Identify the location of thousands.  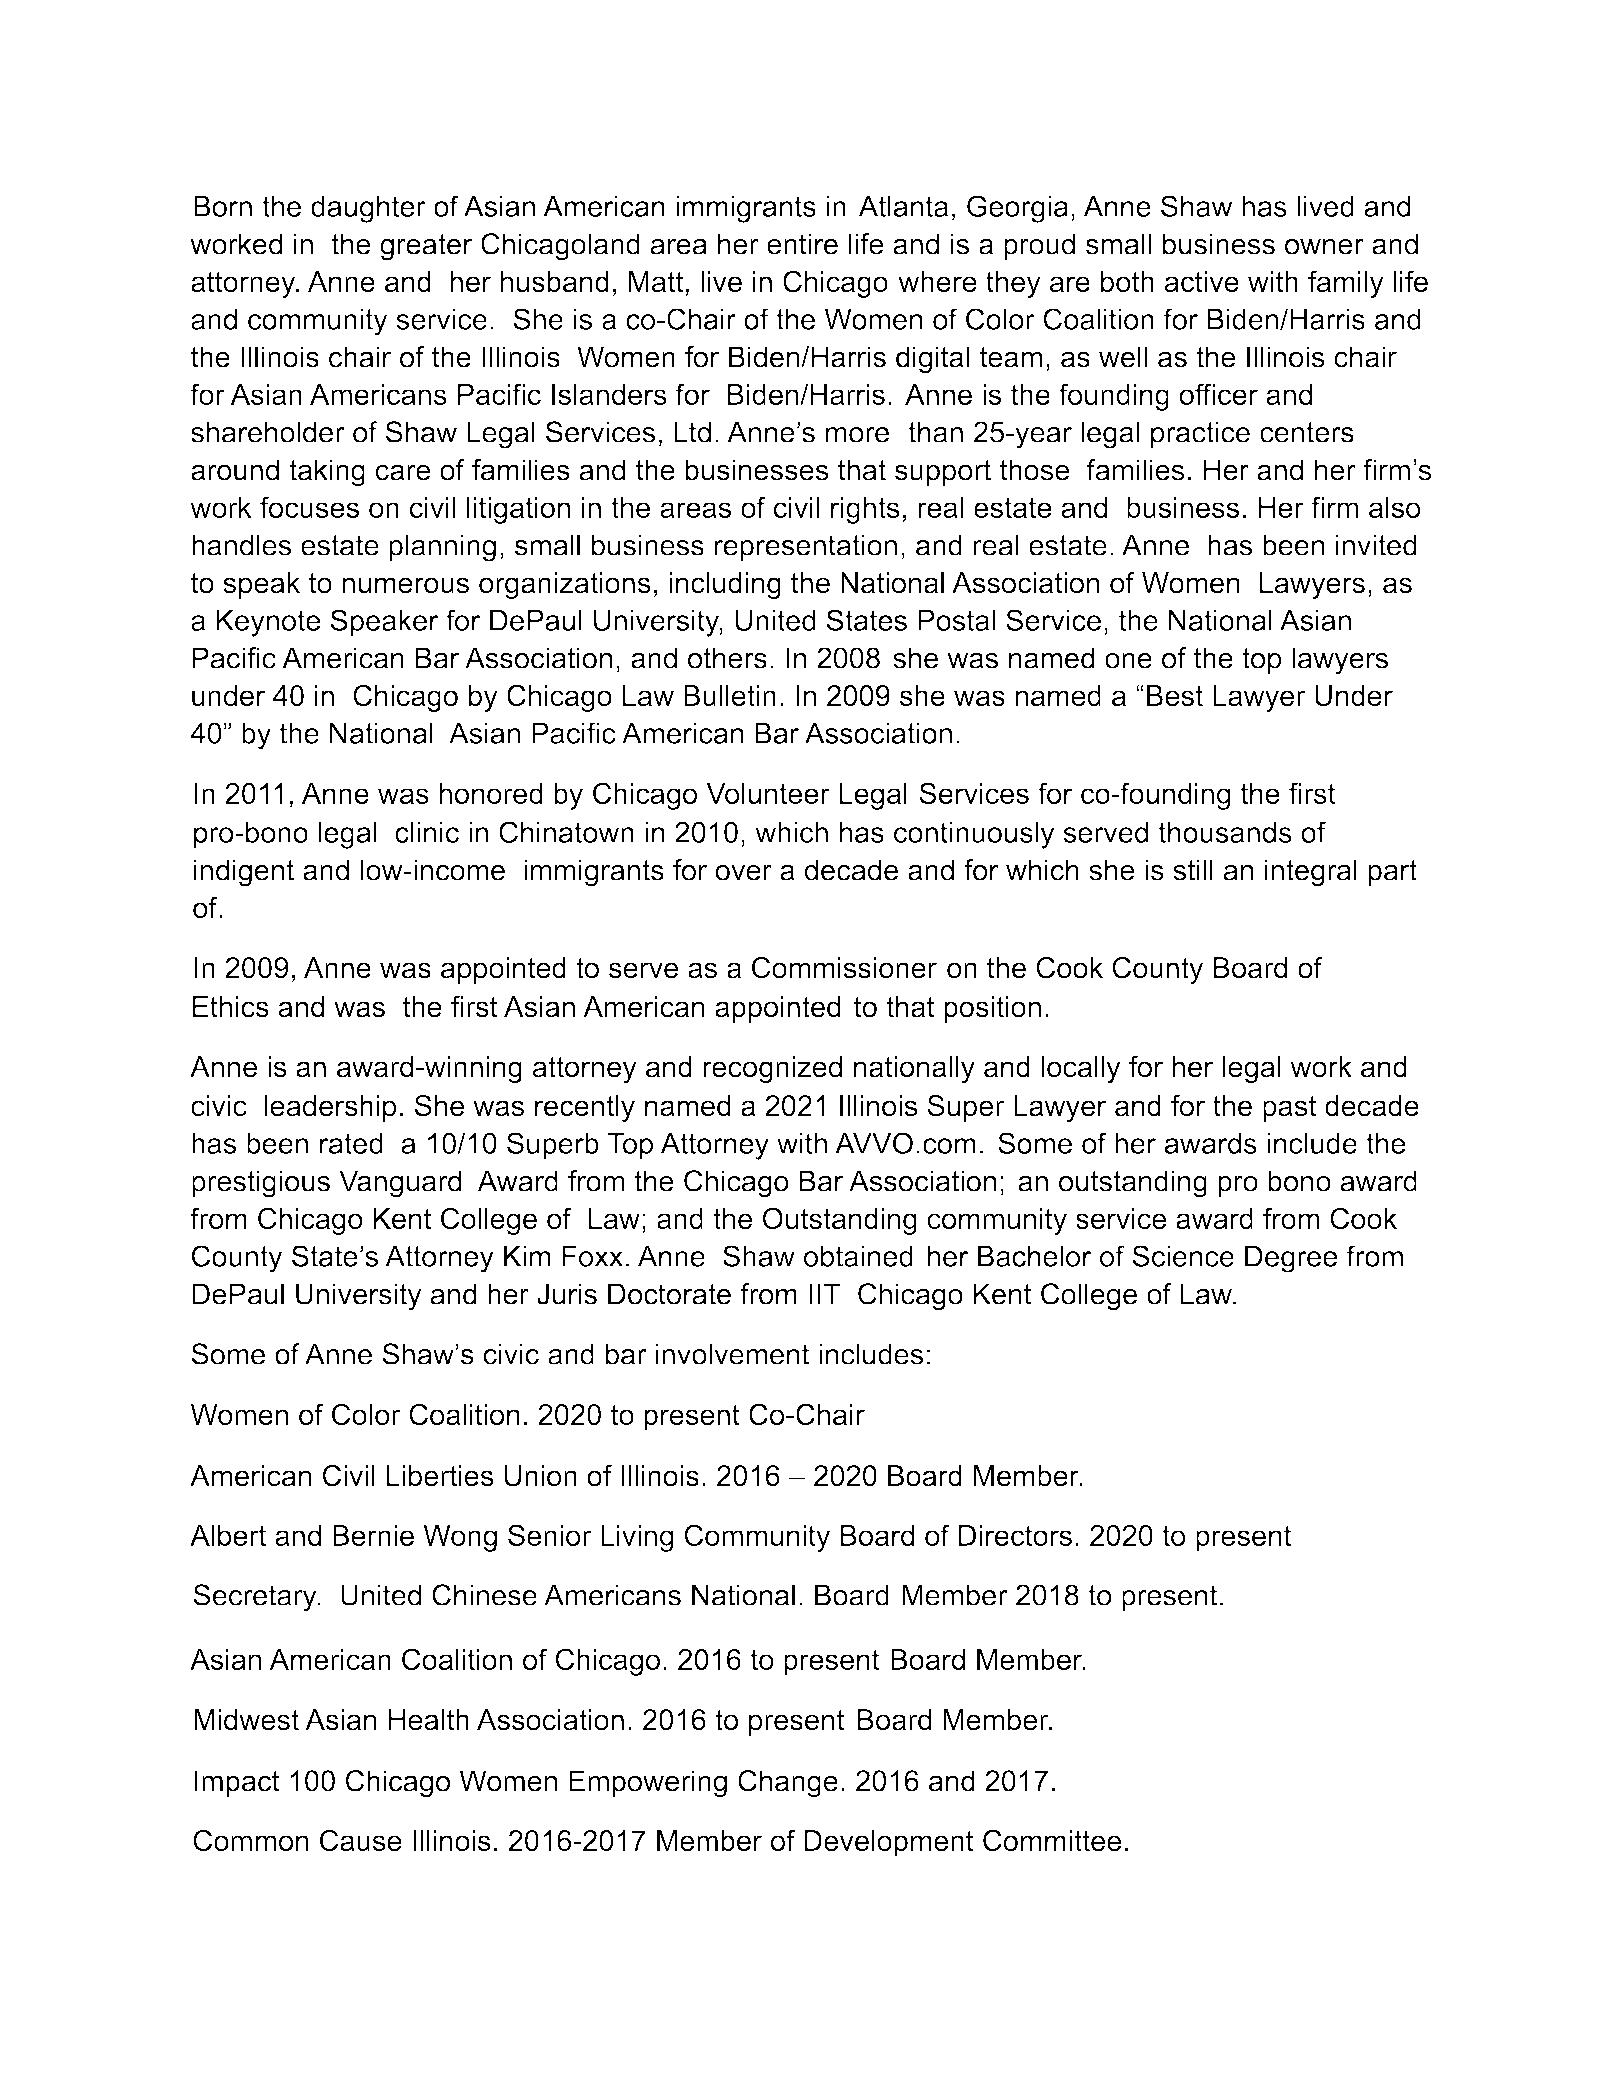
(1225, 832).
